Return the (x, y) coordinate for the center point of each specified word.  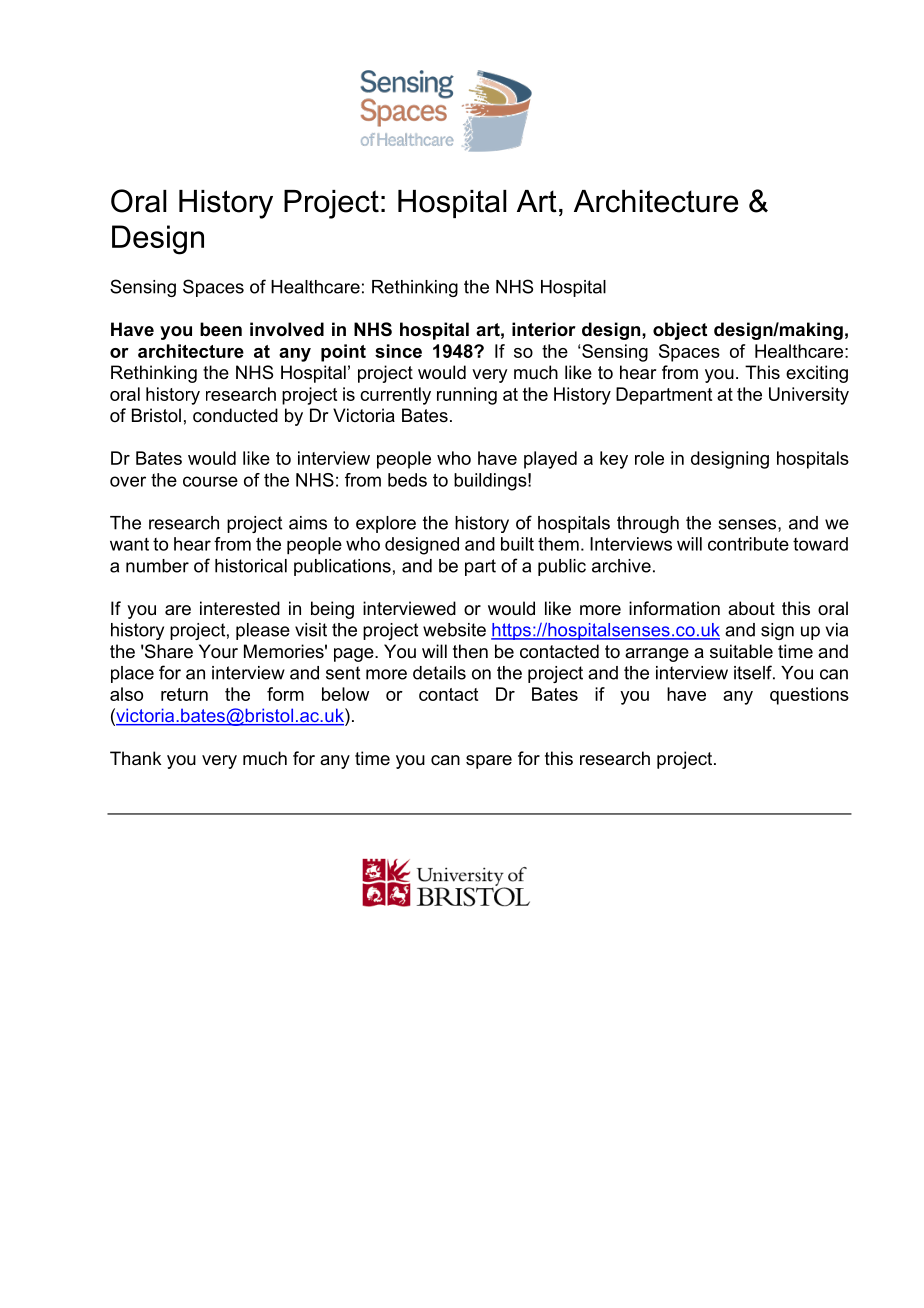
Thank (135, 758)
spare (489, 762)
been (221, 329)
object (680, 331)
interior (544, 329)
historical (251, 566)
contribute (748, 544)
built (517, 544)
